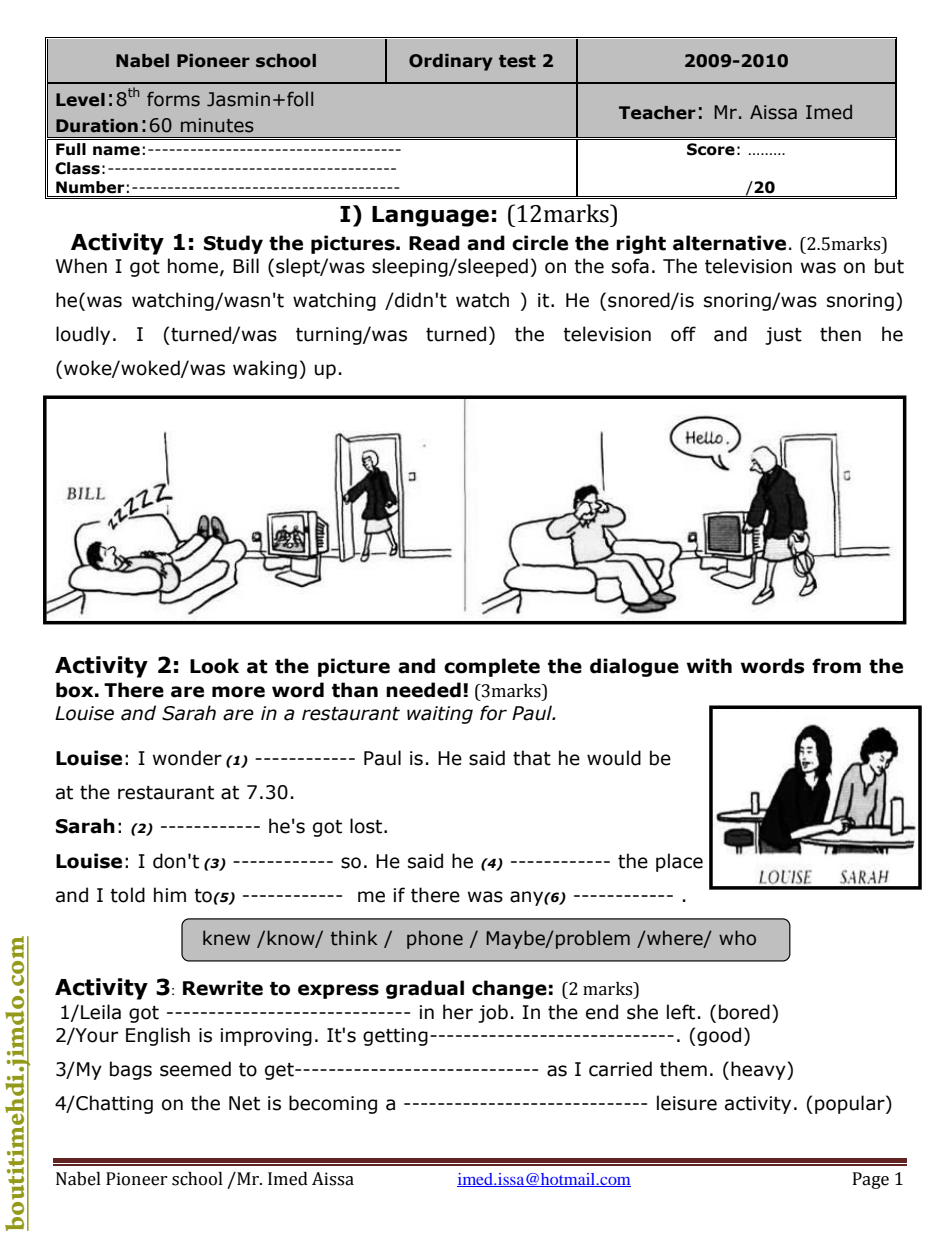 The height and width of the screenshot is (1233, 952). I want to click on just, so click(783, 336).
